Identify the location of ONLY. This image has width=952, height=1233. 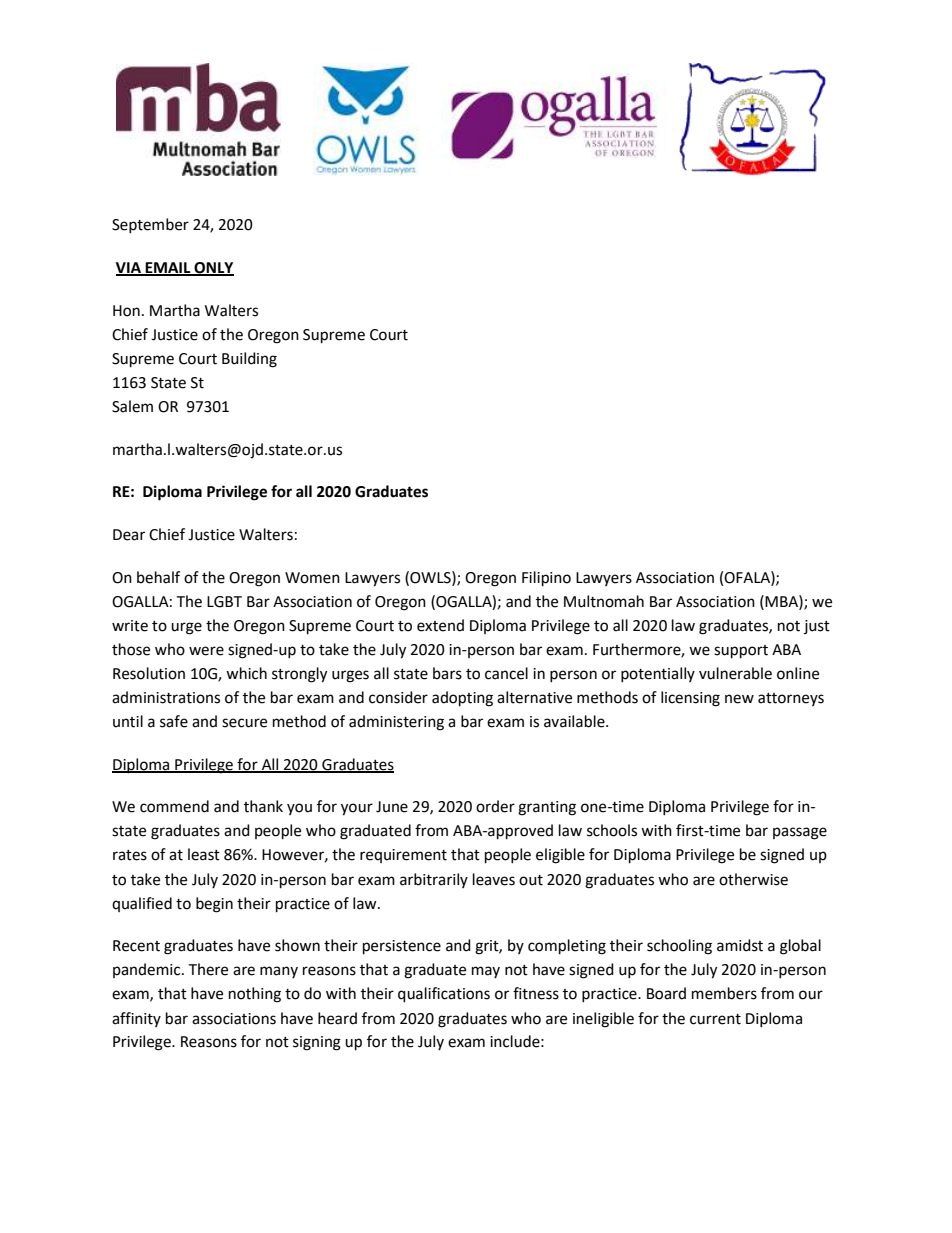
(213, 269).
